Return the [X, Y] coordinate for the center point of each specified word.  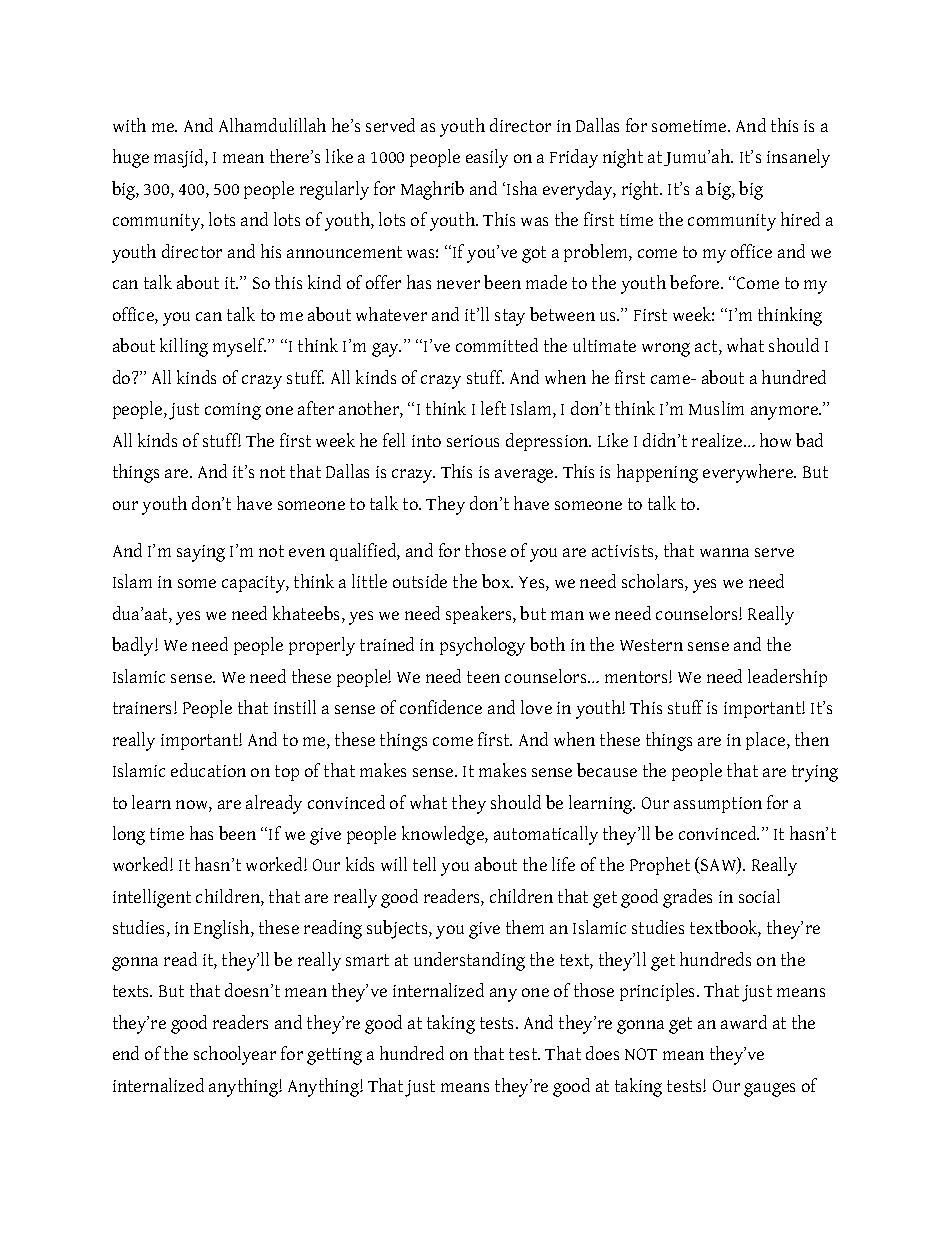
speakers [480, 615]
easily [487, 158]
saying [201, 553]
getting [334, 1056]
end [126, 1053]
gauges [769, 1090]
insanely [798, 158]
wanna [724, 552]
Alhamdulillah [272, 125]
